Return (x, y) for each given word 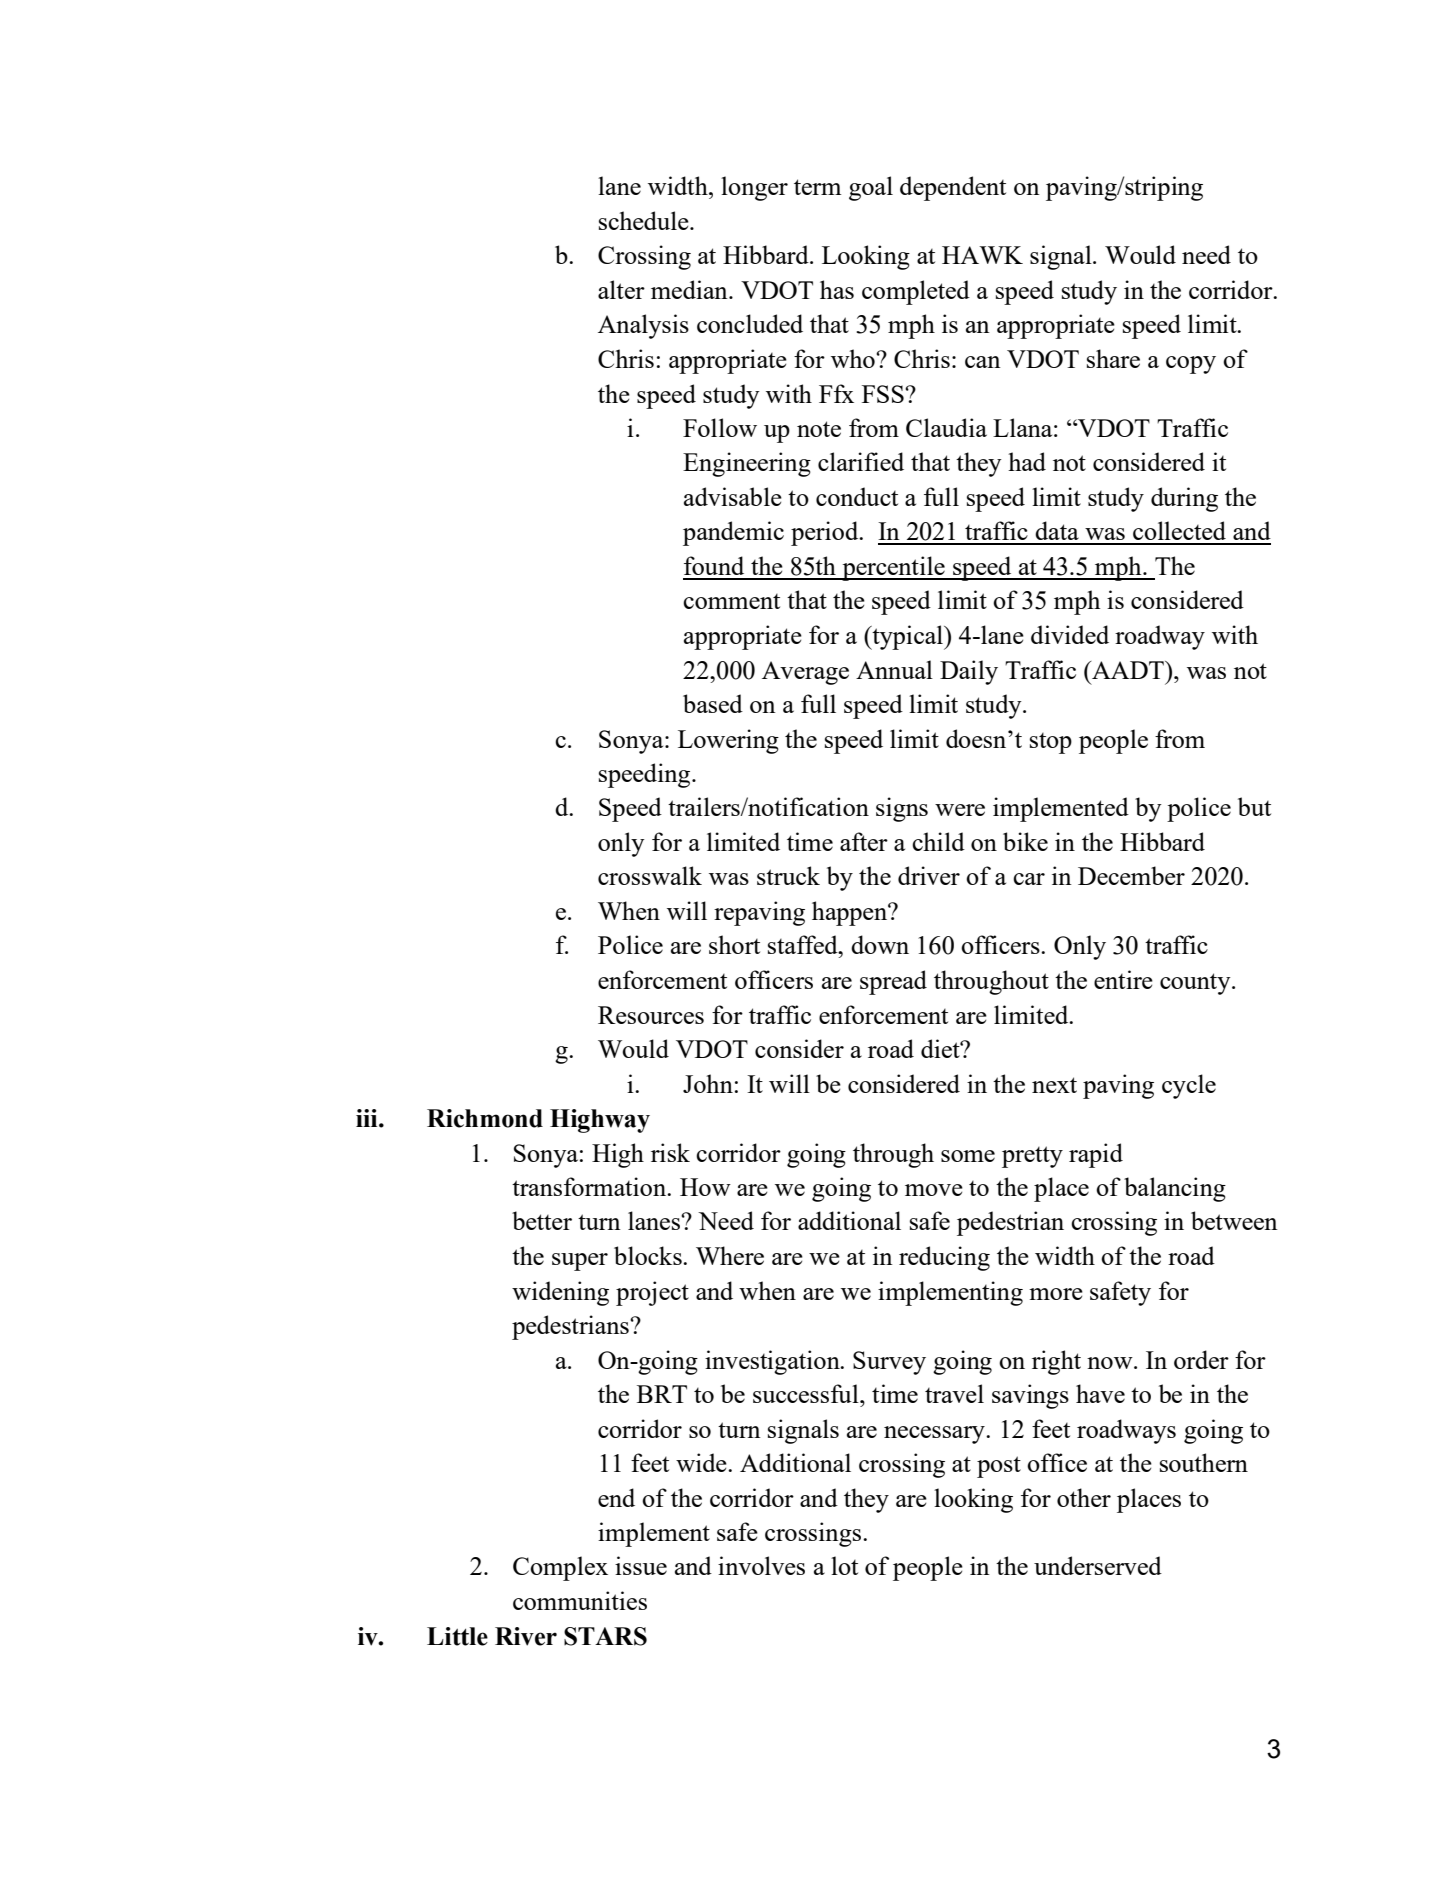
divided (1070, 634)
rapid (1096, 1155)
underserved (1098, 1565)
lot (844, 1565)
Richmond (485, 1118)
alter (621, 289)
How (705, 1187)
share (1113, 358)
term (817, 187)
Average (805, 673)
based (713, 703)
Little (457, 1636)
